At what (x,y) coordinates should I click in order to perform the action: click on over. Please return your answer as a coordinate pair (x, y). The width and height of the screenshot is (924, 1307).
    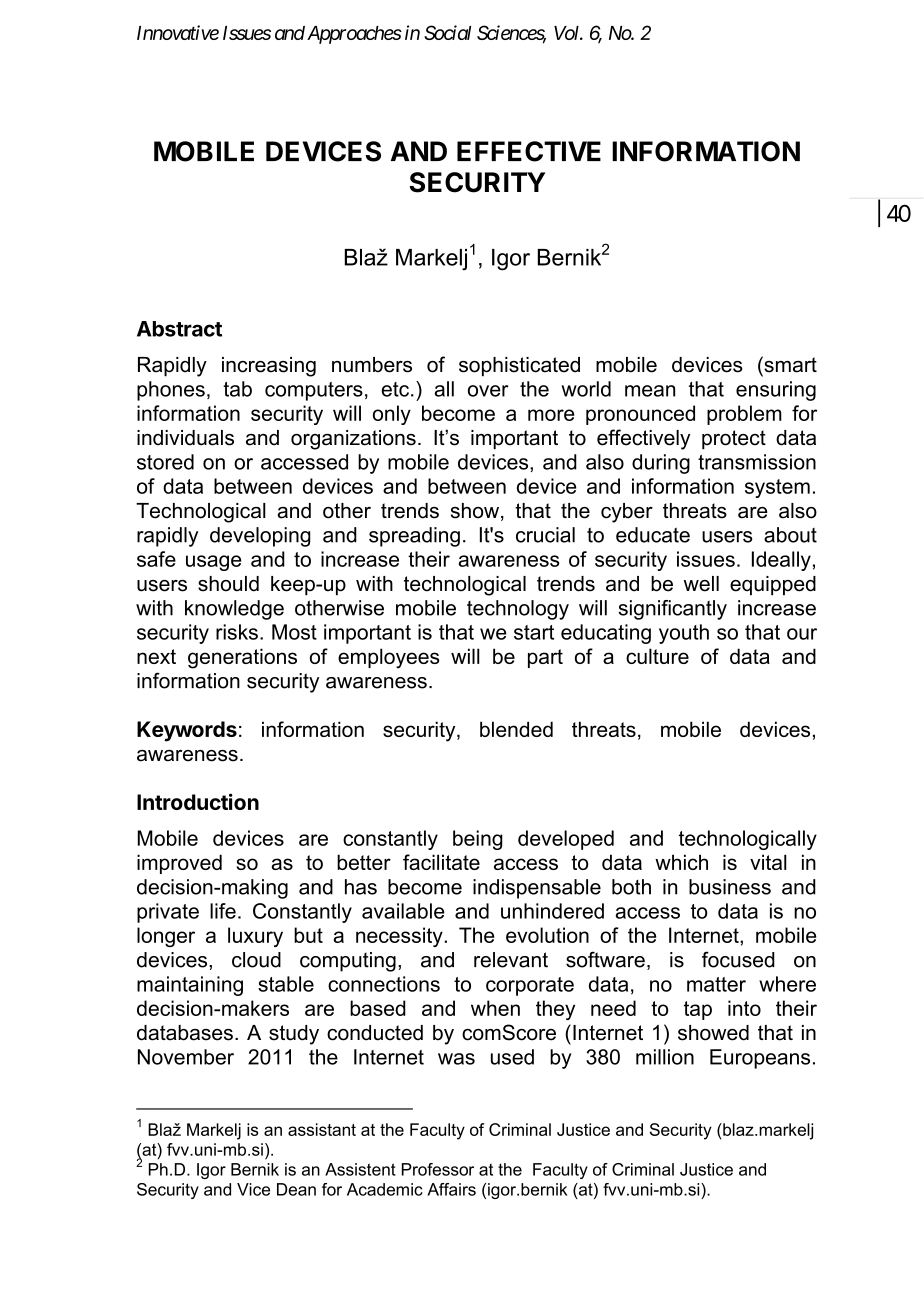
    Looking at the image, I should click on (488, 391).
